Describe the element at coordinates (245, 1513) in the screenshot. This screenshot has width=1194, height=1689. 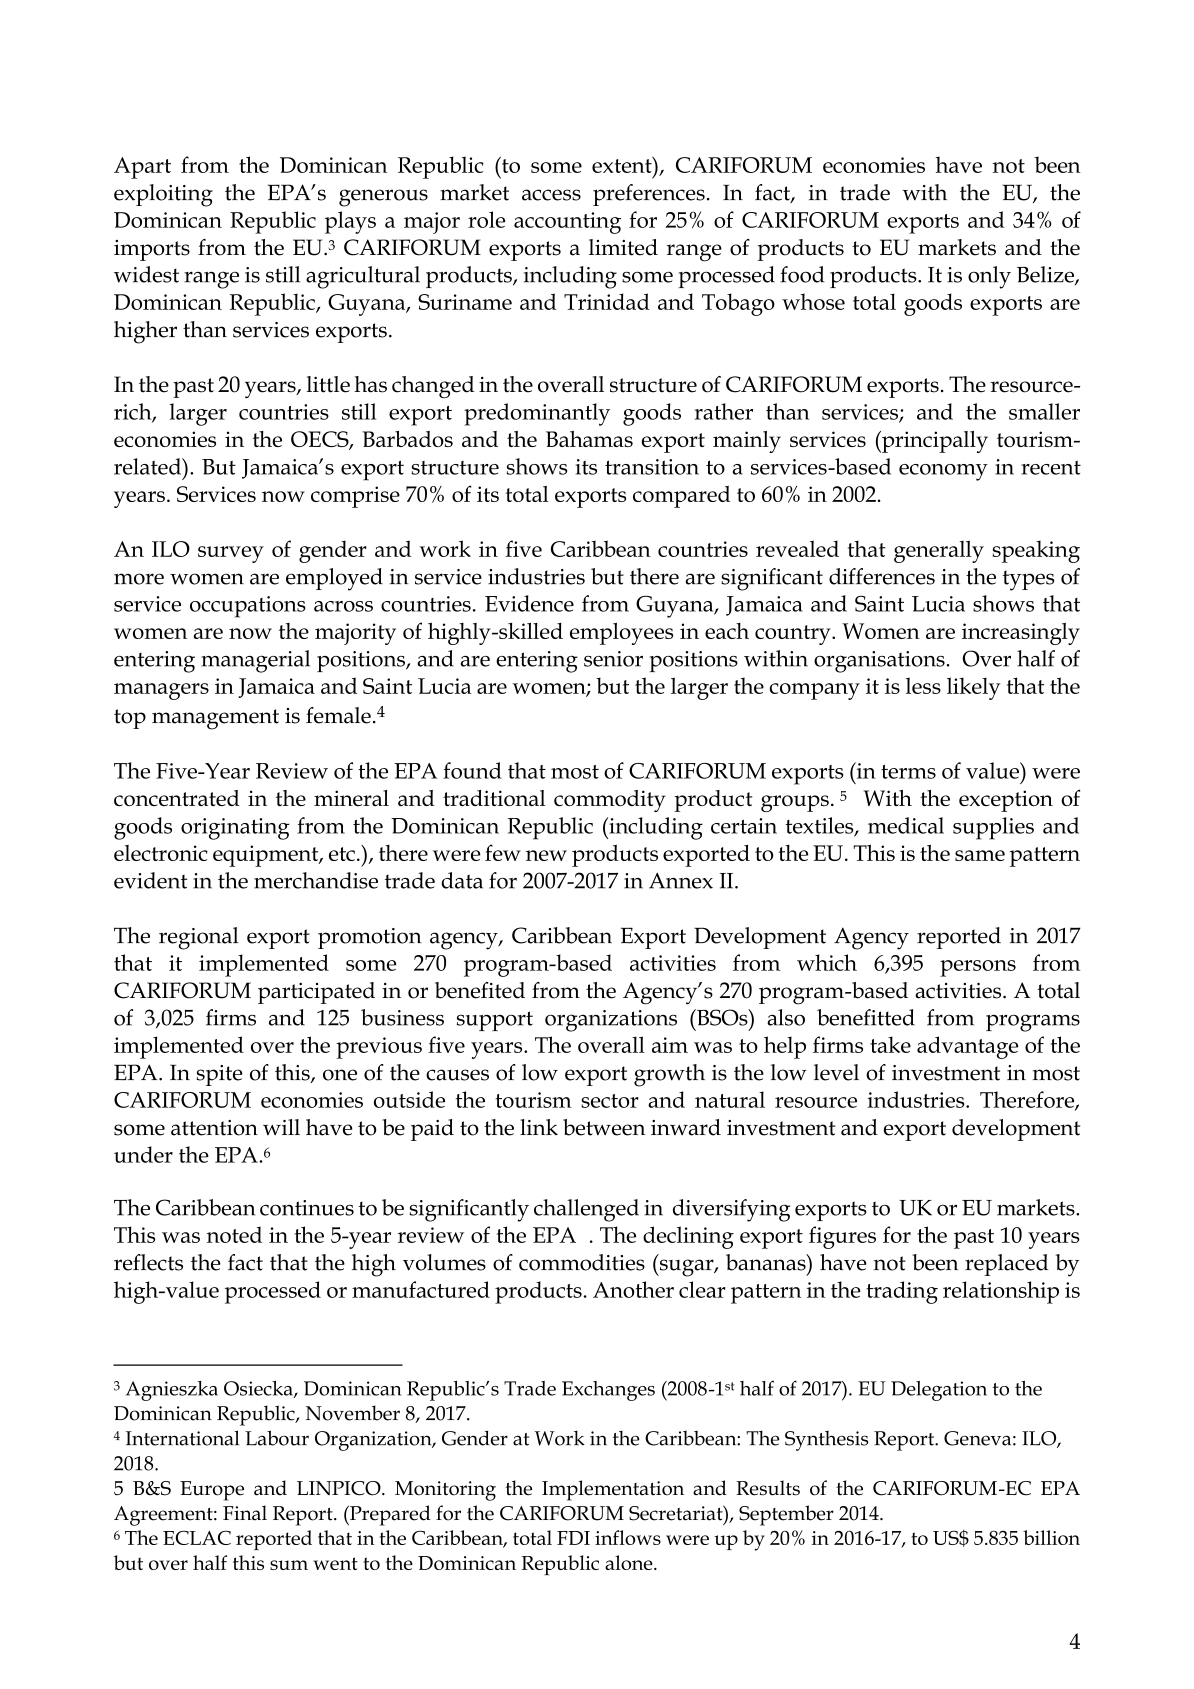
I see `Final` at that location.
